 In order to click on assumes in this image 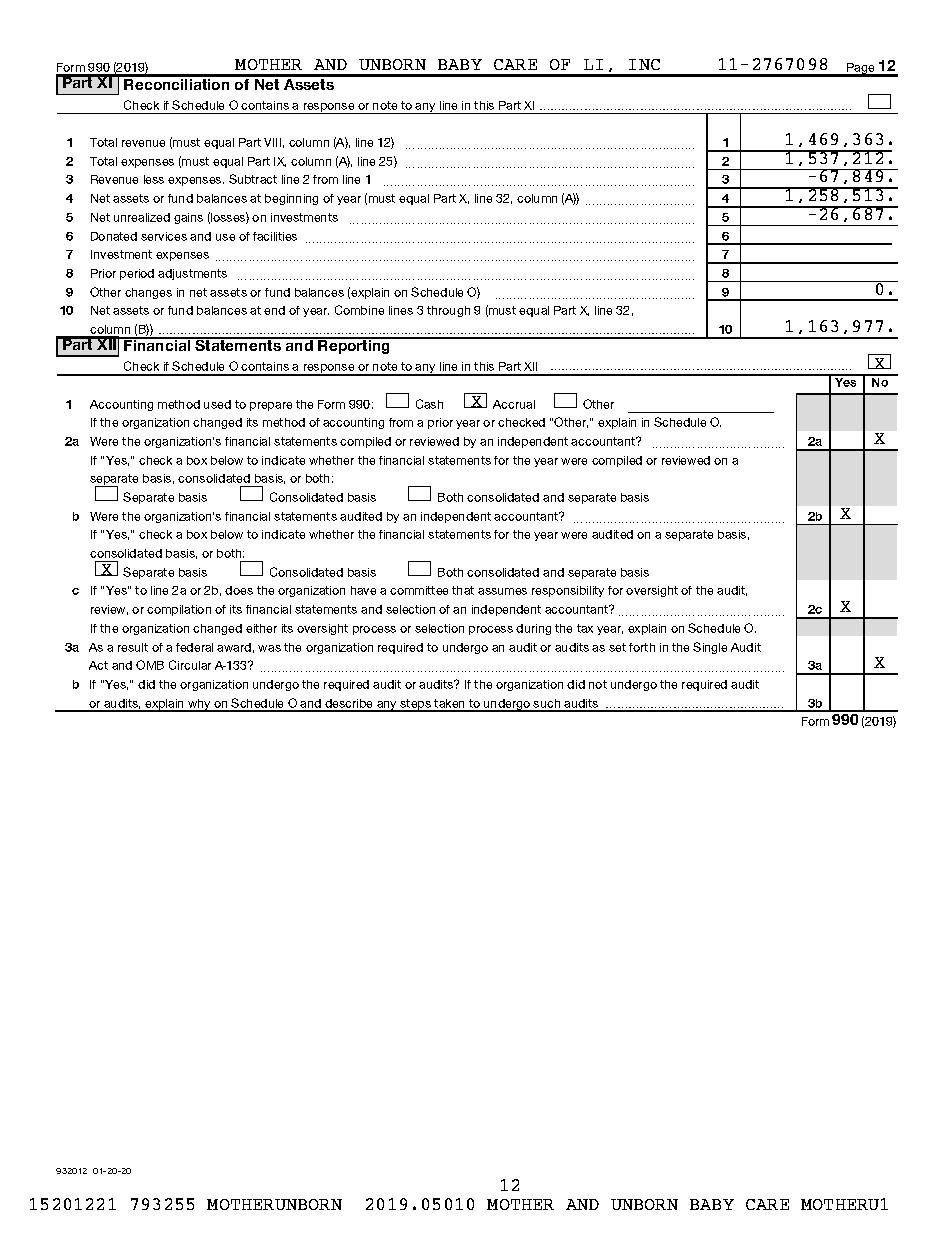, I will do `click(502, 591)`.
